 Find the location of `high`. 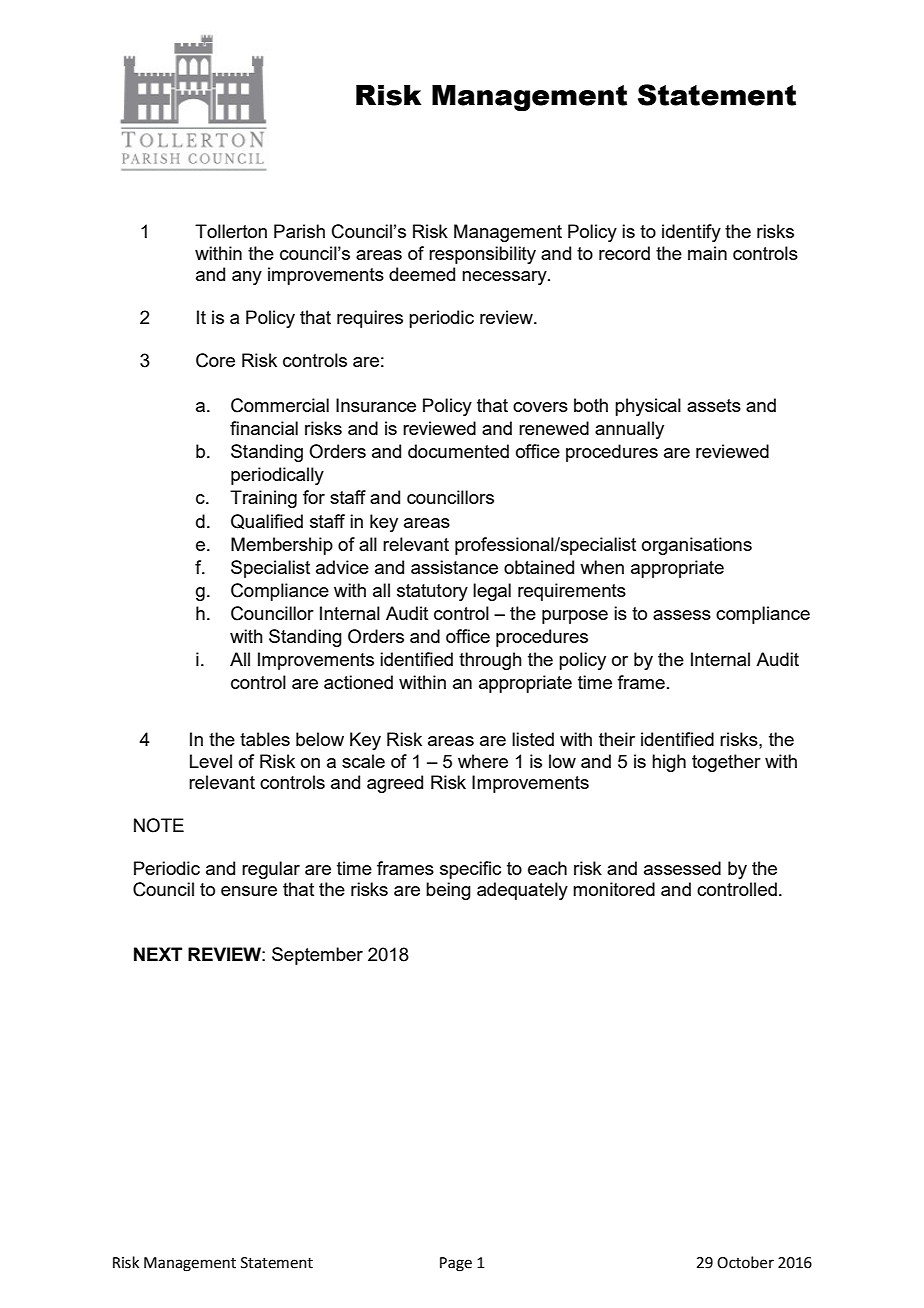

high is located at coordinates (669, 763).
